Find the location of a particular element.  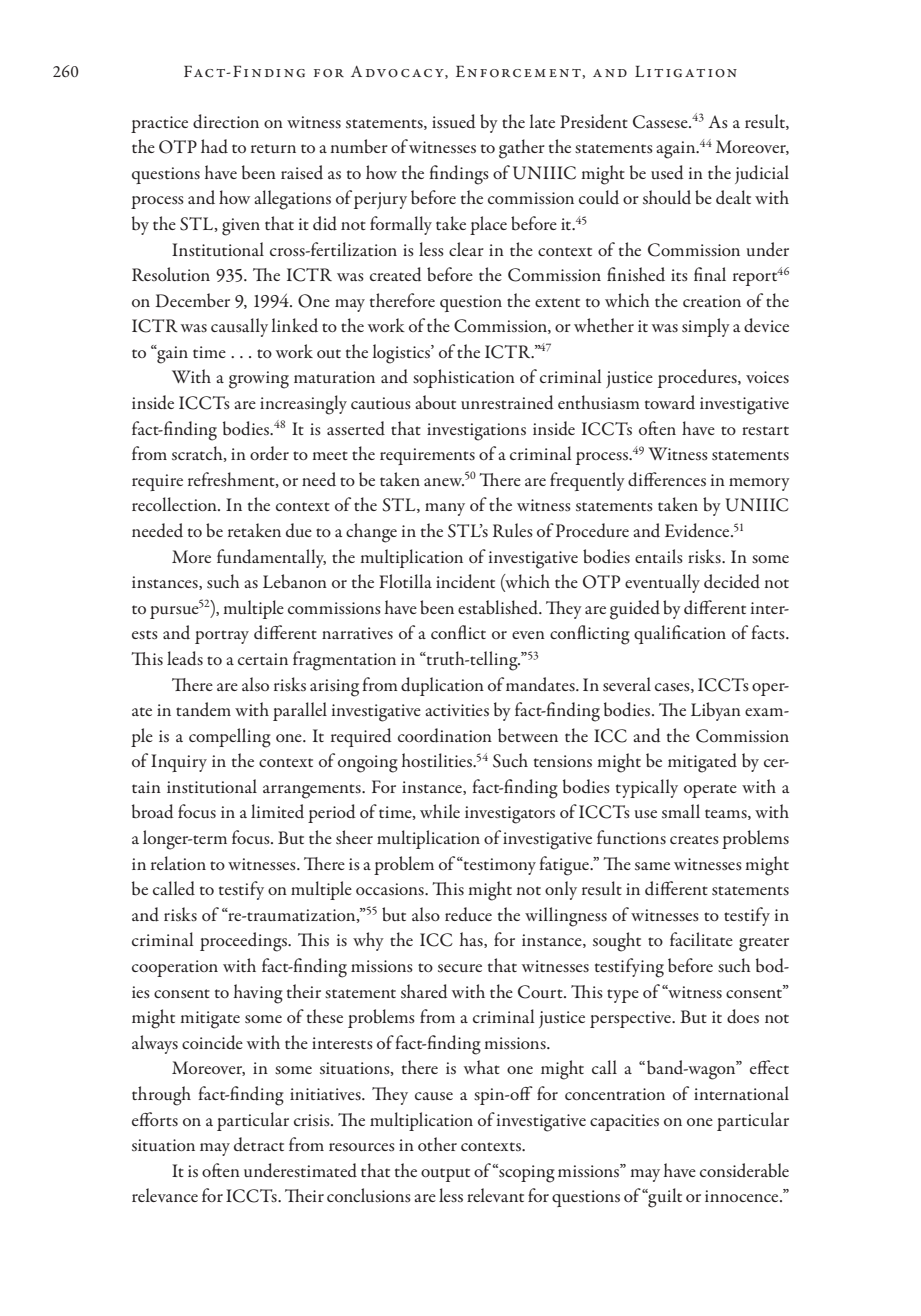

portray is located at coordinates (222, 637).
